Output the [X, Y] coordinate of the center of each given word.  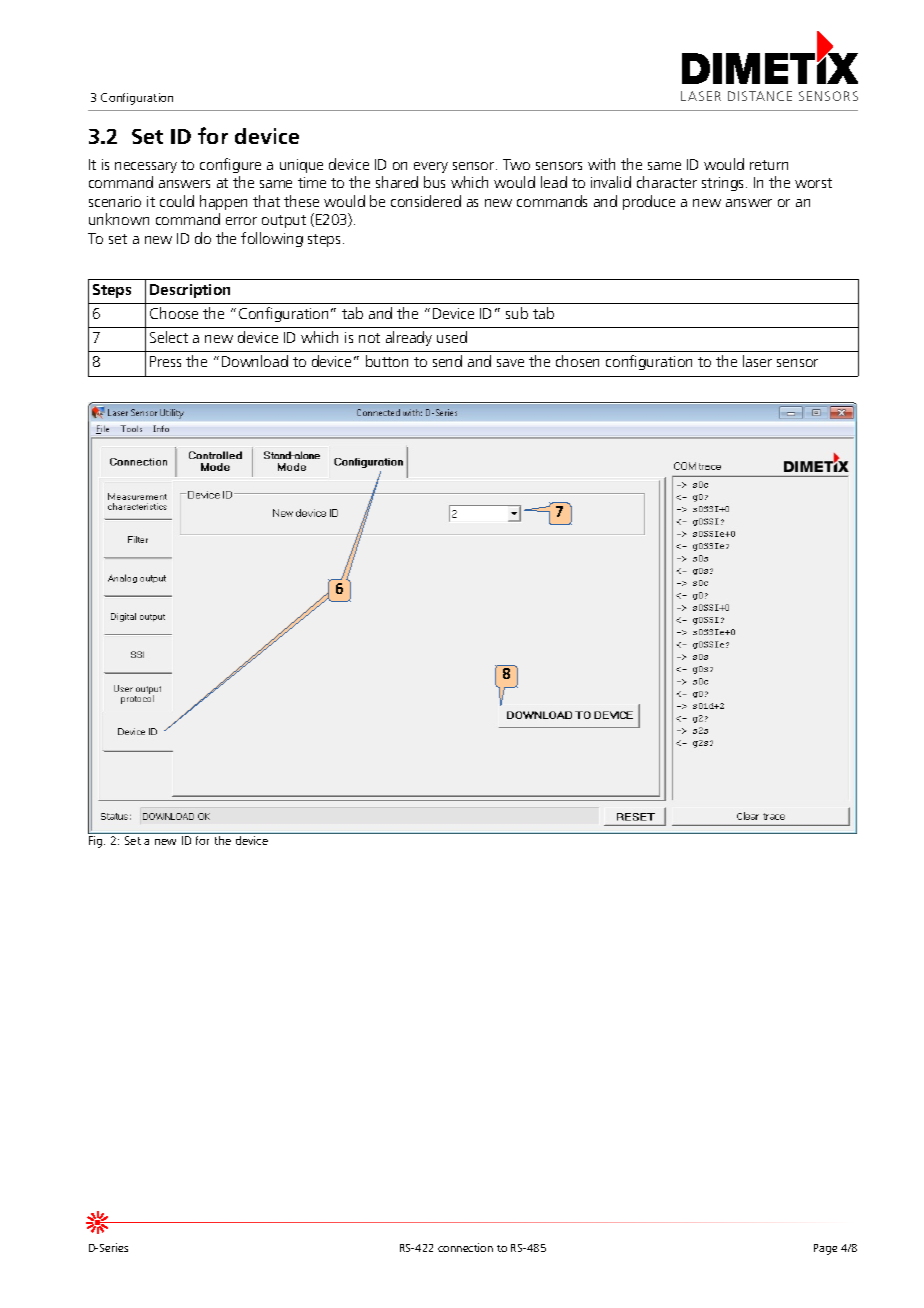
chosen [577, 361]
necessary [146, 167]
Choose [174, 313]
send [447, 361]
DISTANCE [760, 96]
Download [255, 361]
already [409, 338]
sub [517, 313]
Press [165, 361]
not [369, 338]
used [452, 337]
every [431, 167]
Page [825, 1249]
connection [465, 1247]
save [510, 363]
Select [169, 337]
